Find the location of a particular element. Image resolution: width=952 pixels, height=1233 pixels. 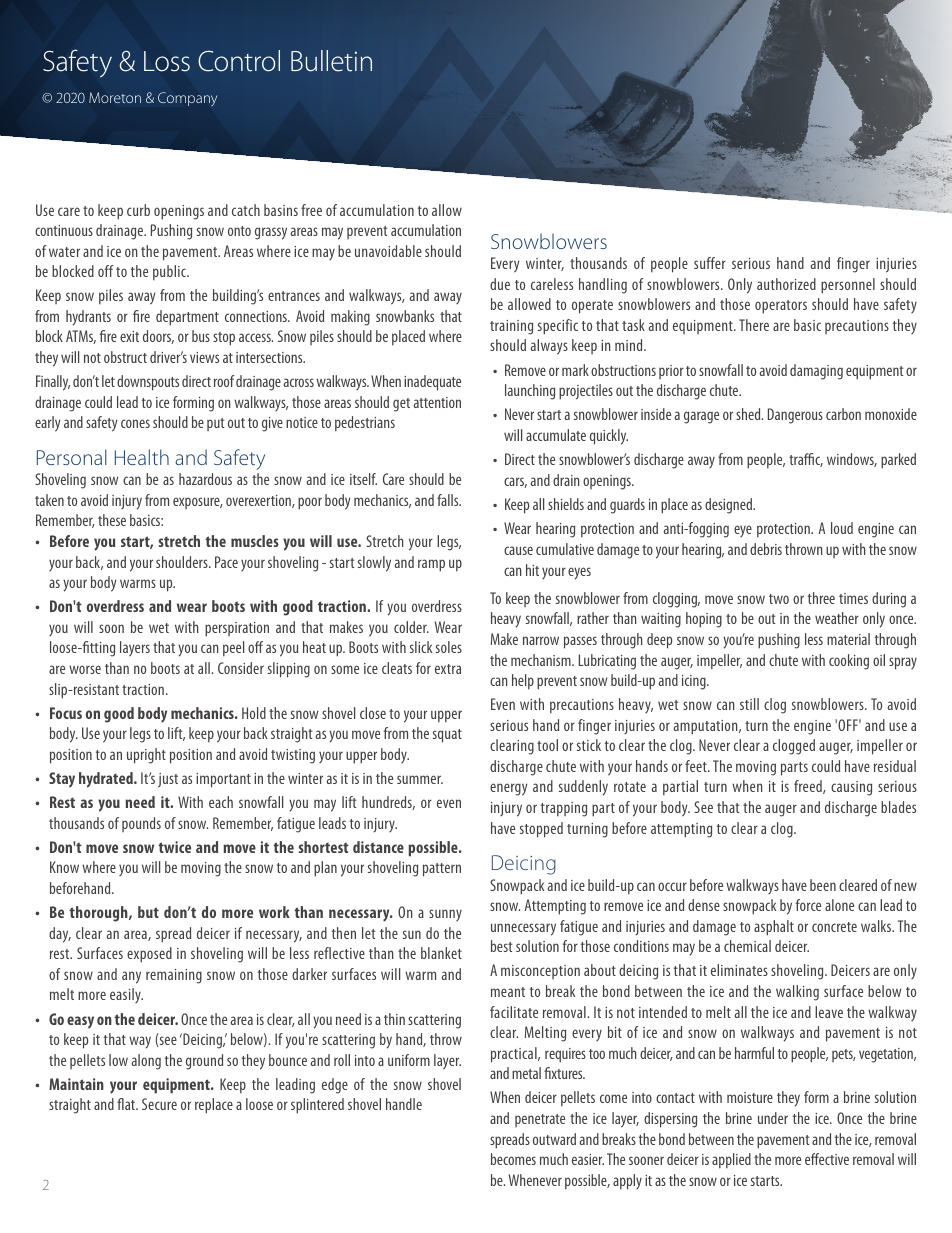

due is located at coordinates (500, 284).
